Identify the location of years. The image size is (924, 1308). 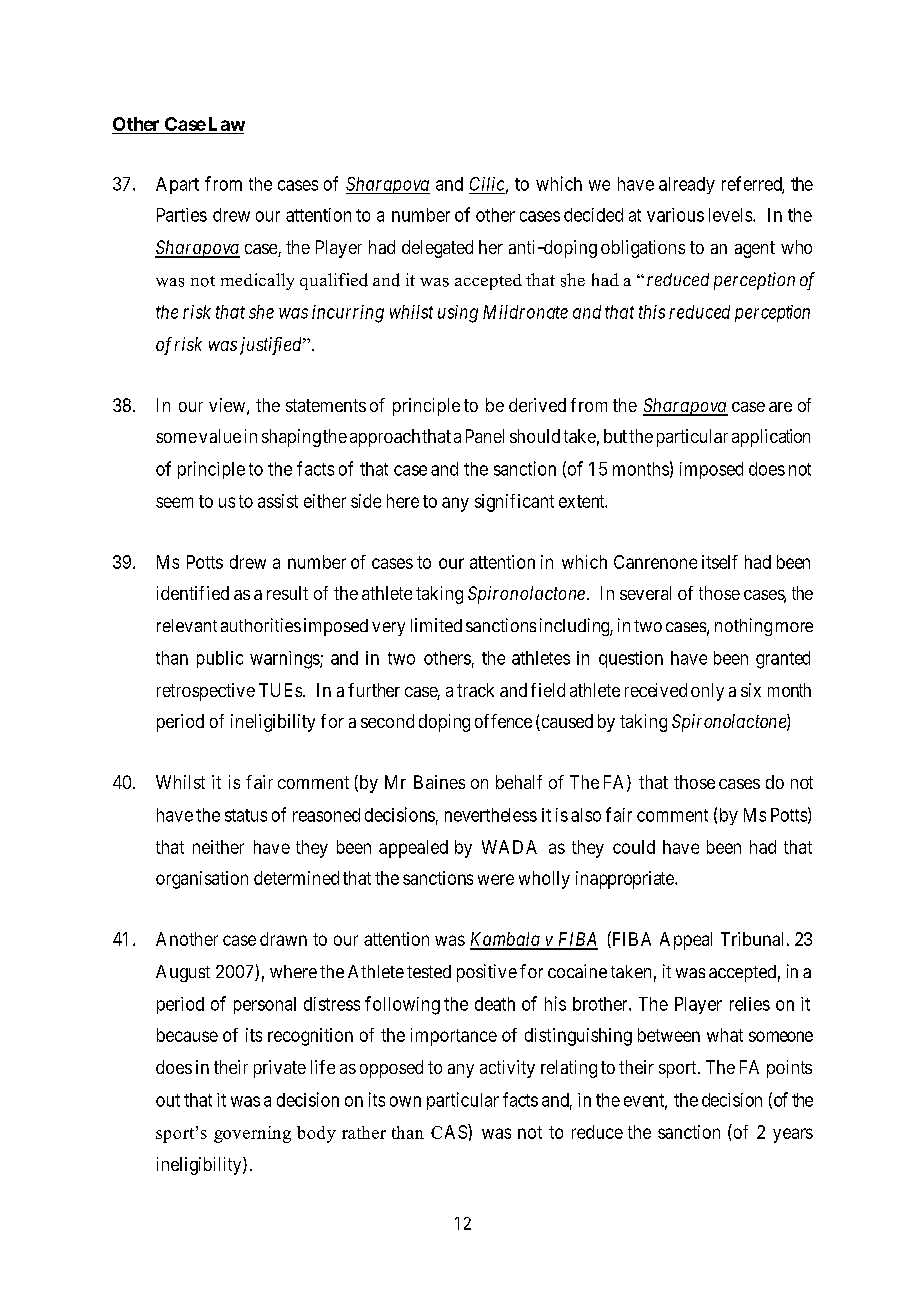
(793, 1135).
